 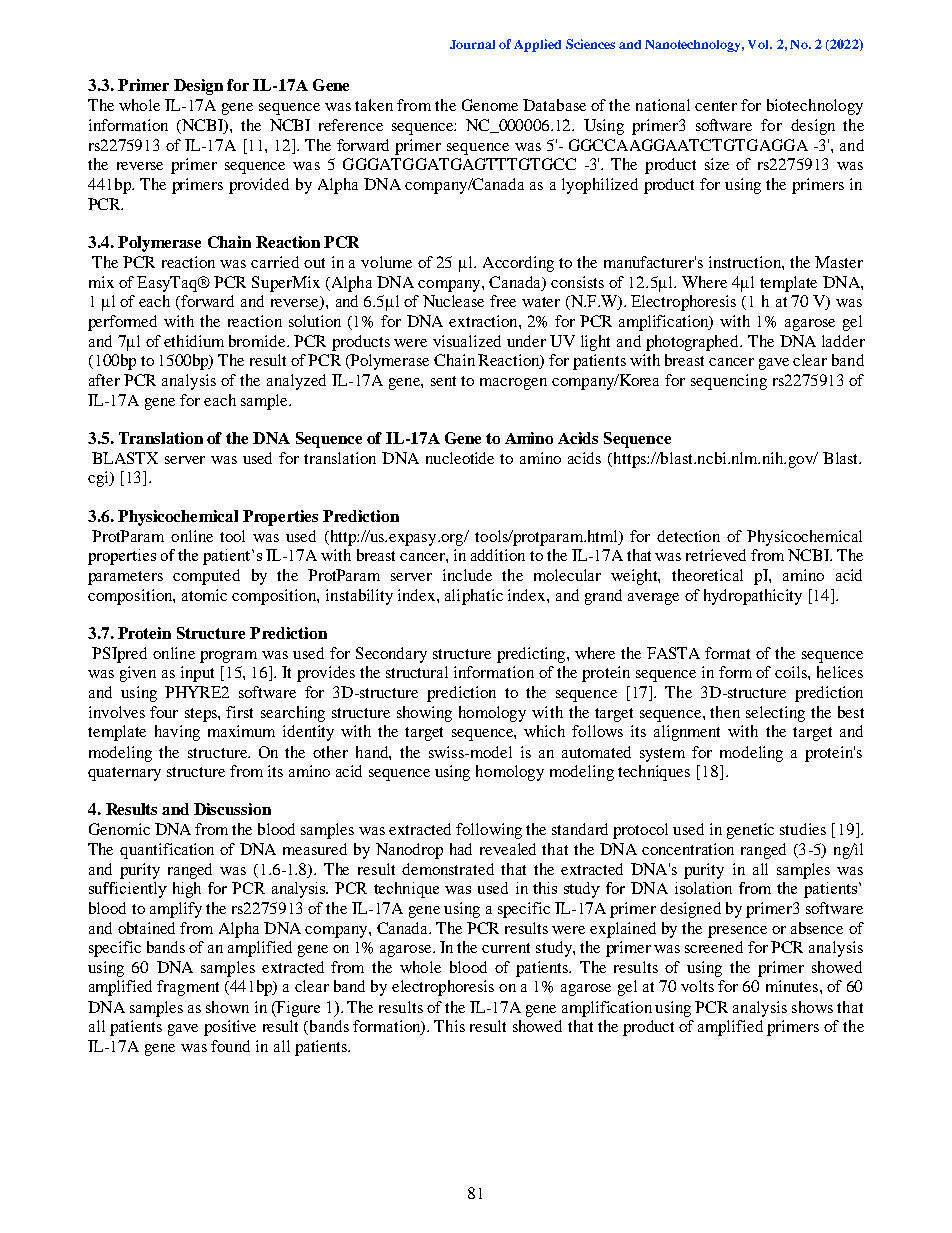 I want to click on sent, so click(x=443, y=381).
